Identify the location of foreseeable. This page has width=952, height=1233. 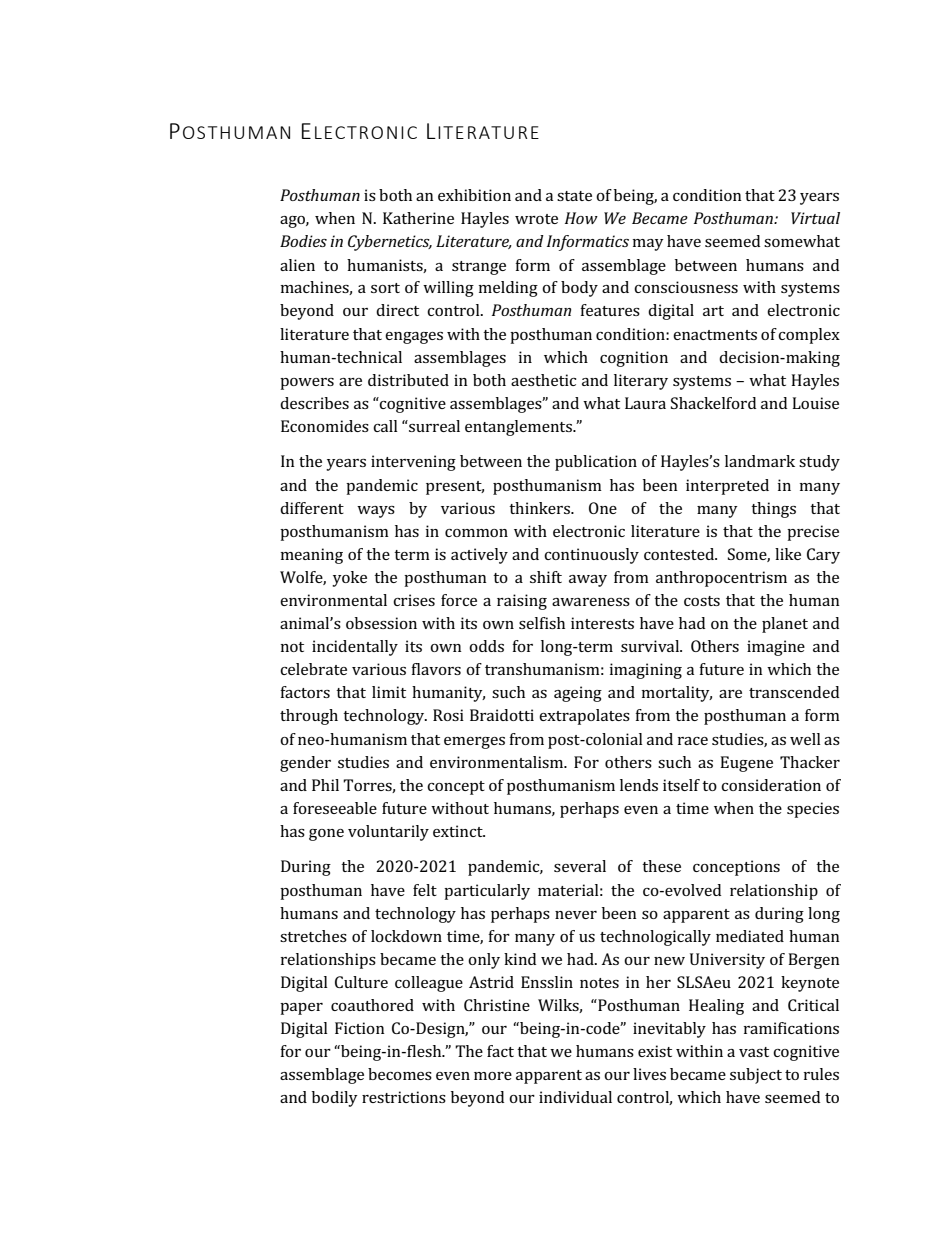
(335, 808).
